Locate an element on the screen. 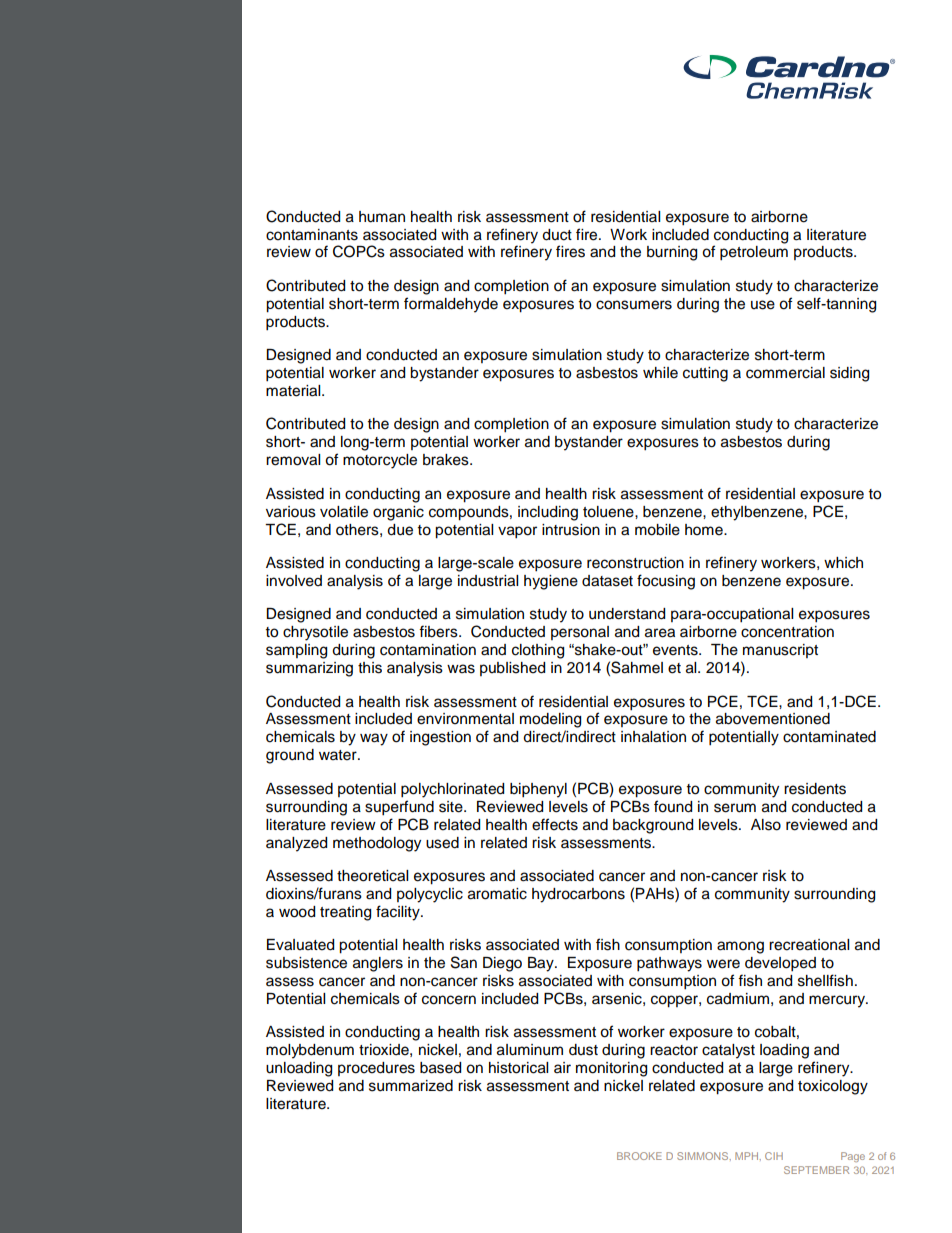 The height and width of the screenshot is (1233, 952). home is located at coordinates (705, 530).
